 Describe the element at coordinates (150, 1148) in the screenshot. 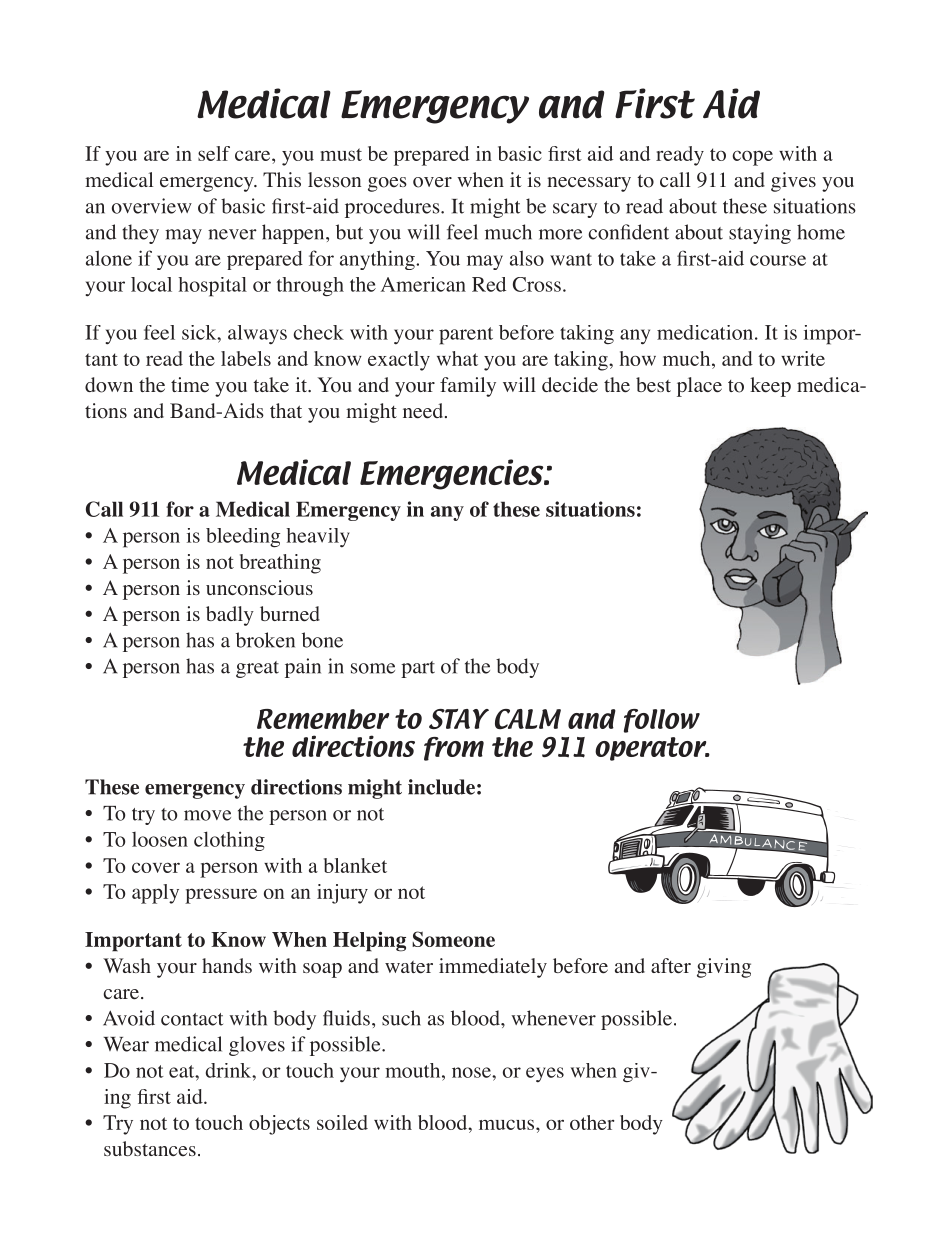

I see `substances` at that location.
